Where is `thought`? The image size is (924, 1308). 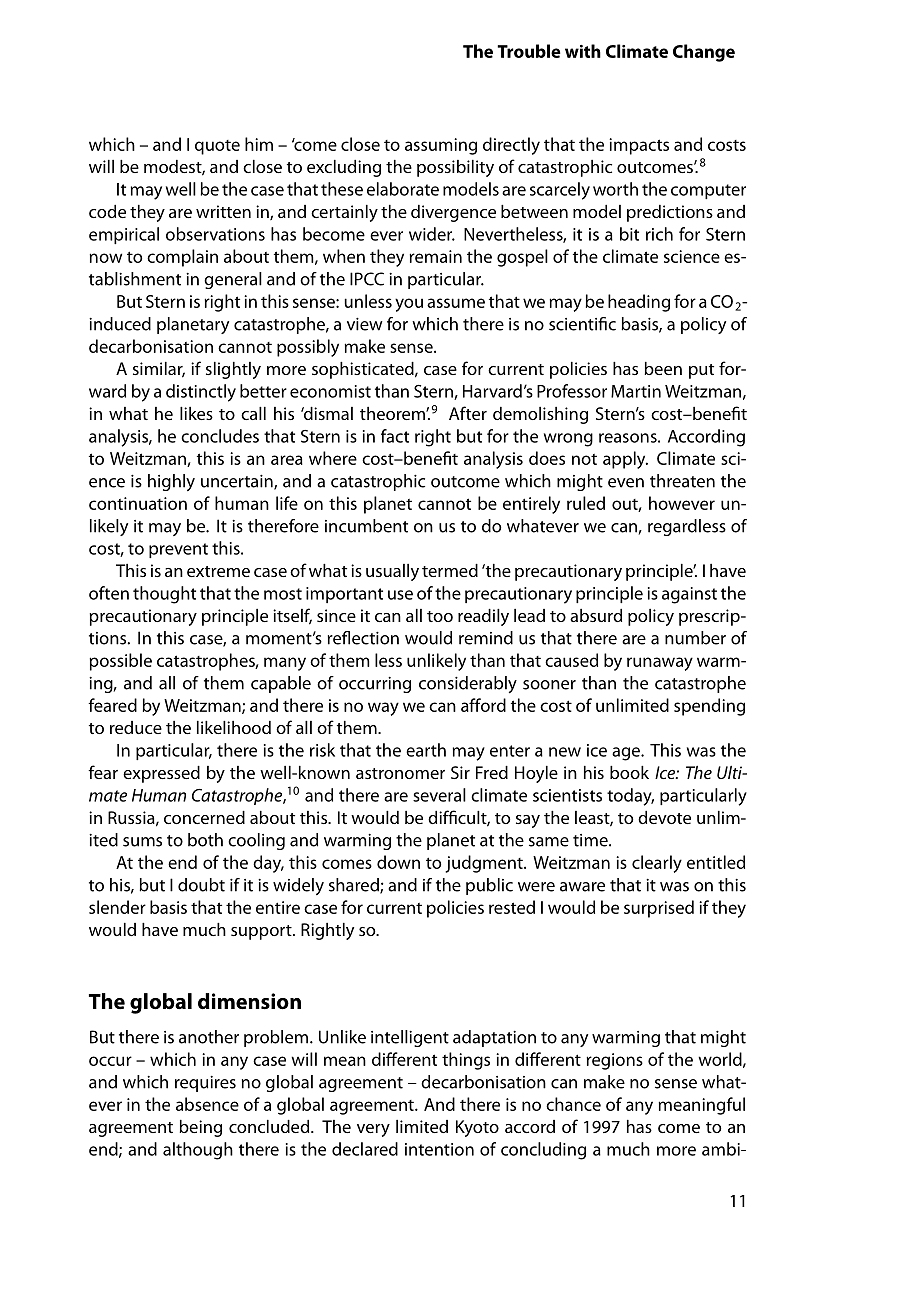
thought is located at coordinates (164, 595).
